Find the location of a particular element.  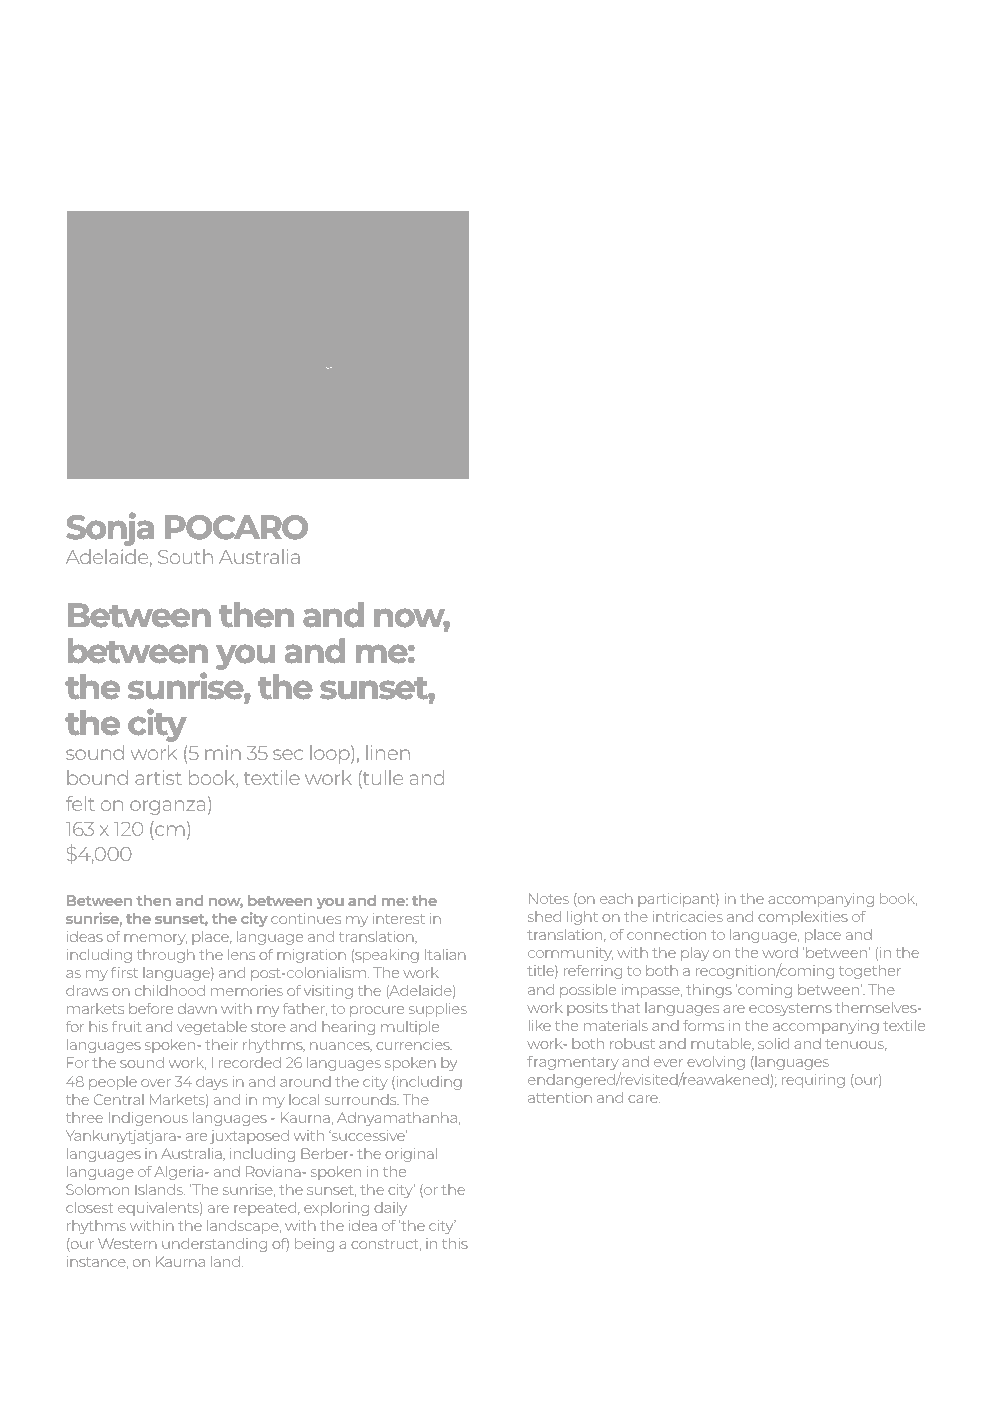

South is located at coordinates (185, 556).
